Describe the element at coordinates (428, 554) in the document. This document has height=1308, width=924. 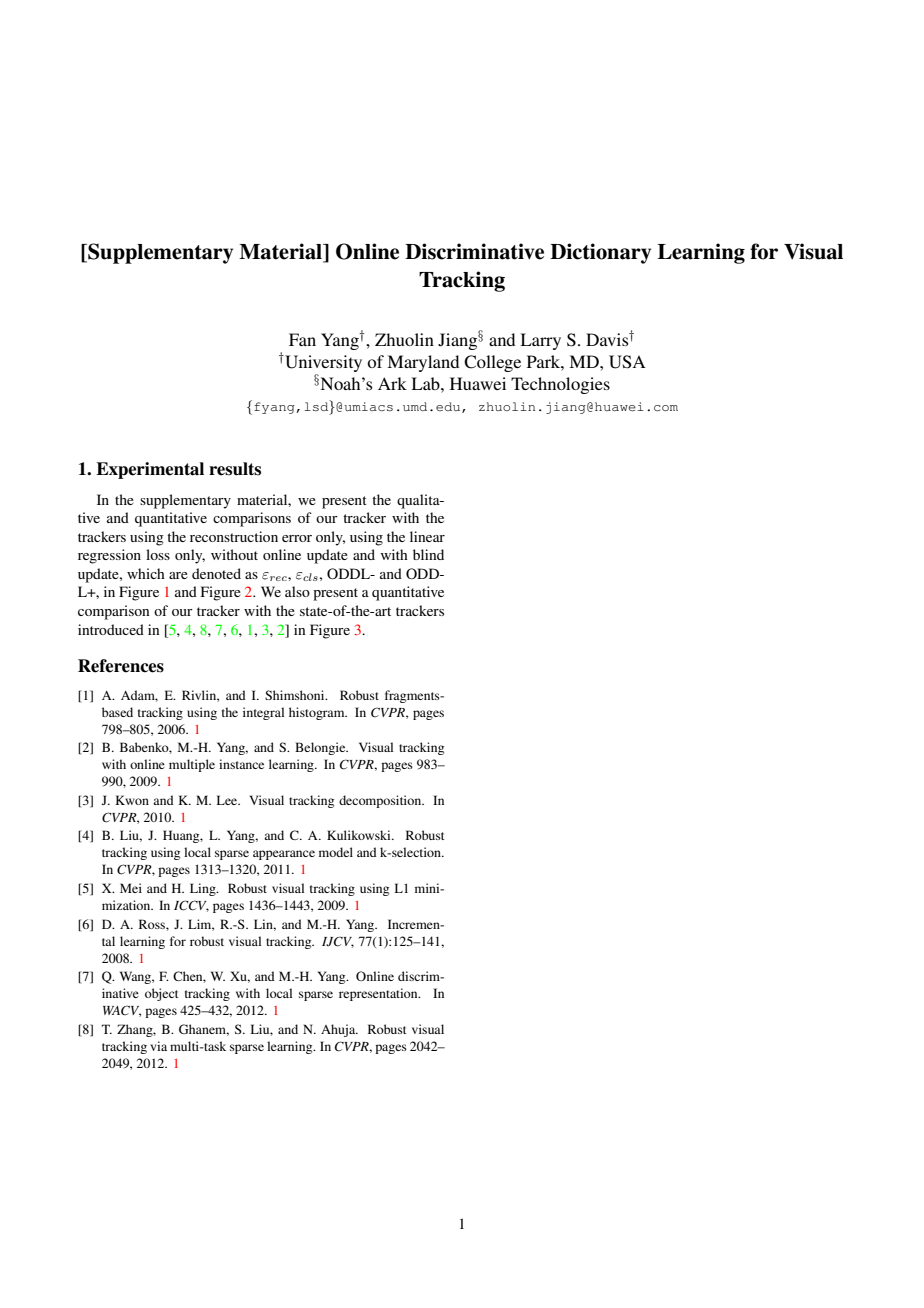
I see `blind` at that location.
